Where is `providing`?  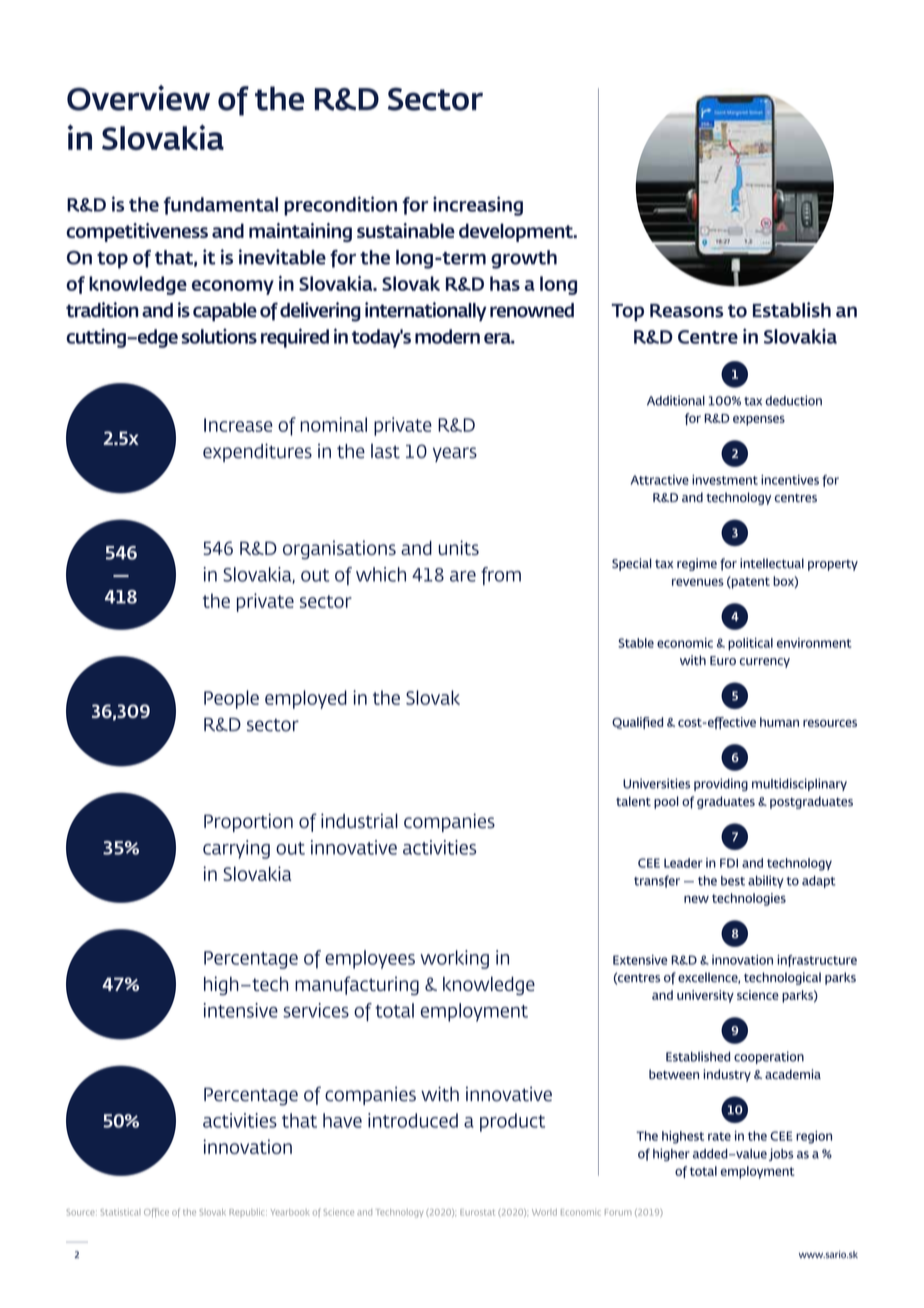
providing is located at coordinates (721, 784).
